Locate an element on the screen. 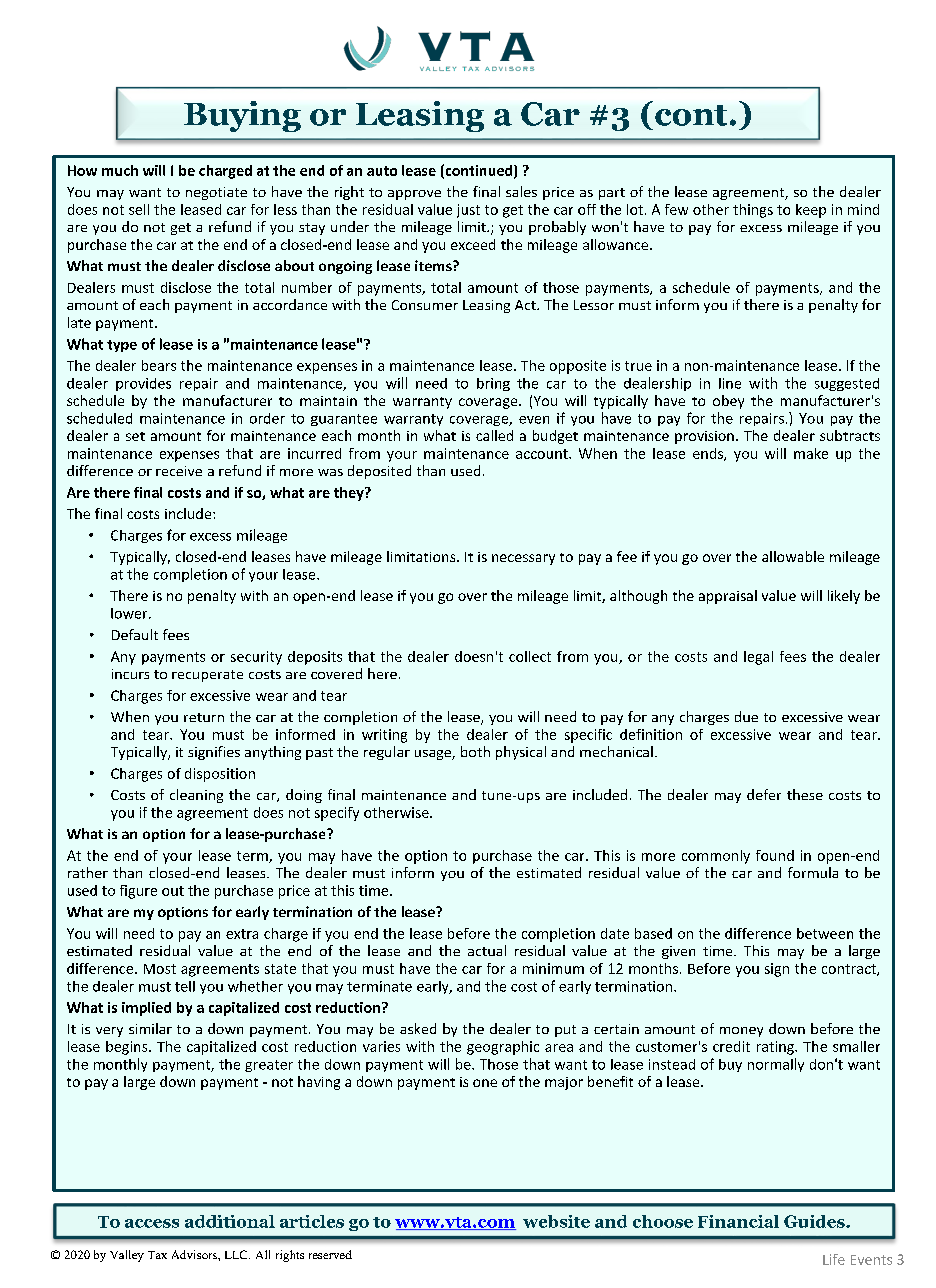  sales is located at coordinates (521, 191).
